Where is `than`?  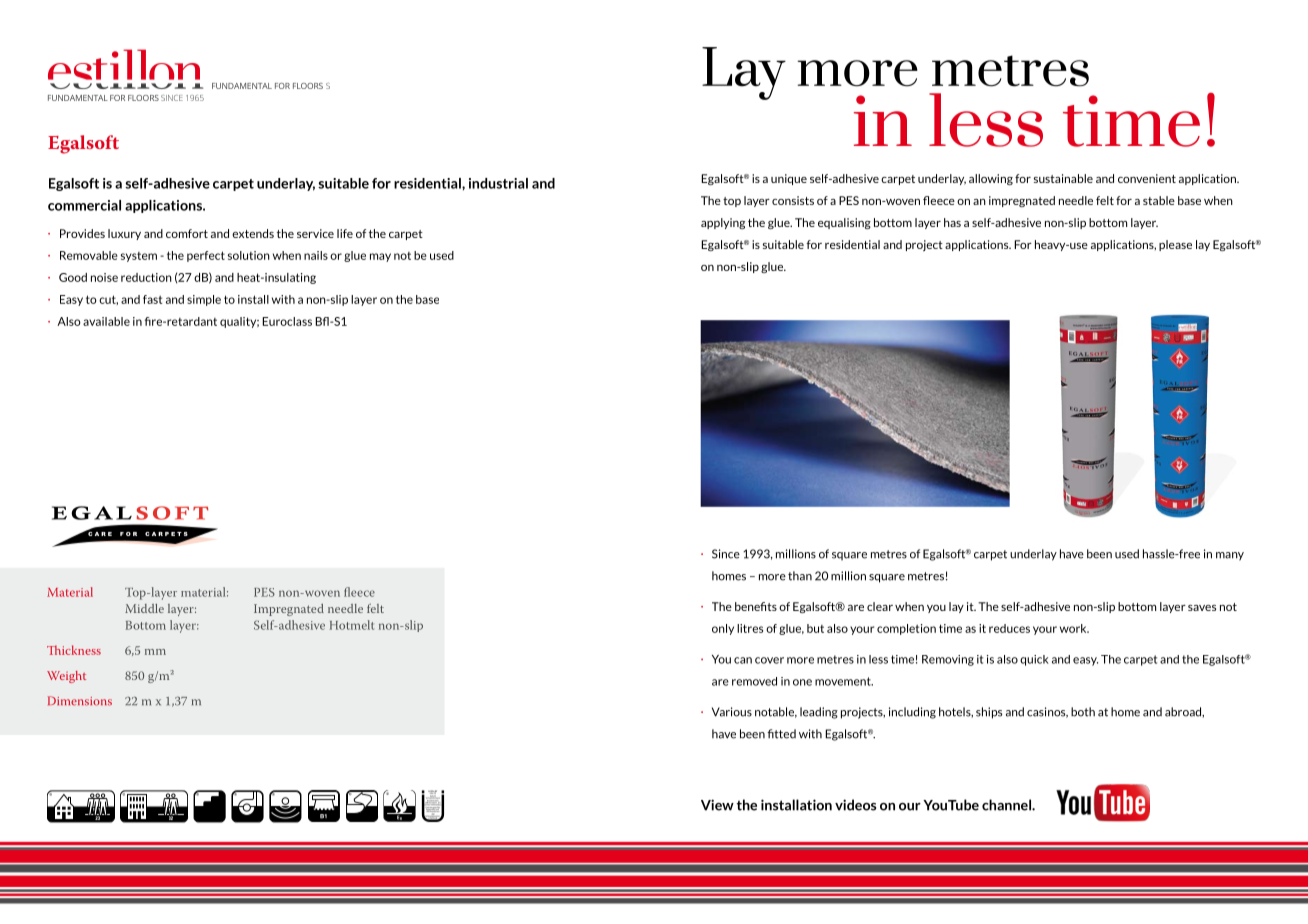
than is located at coordinates (800, 576).
